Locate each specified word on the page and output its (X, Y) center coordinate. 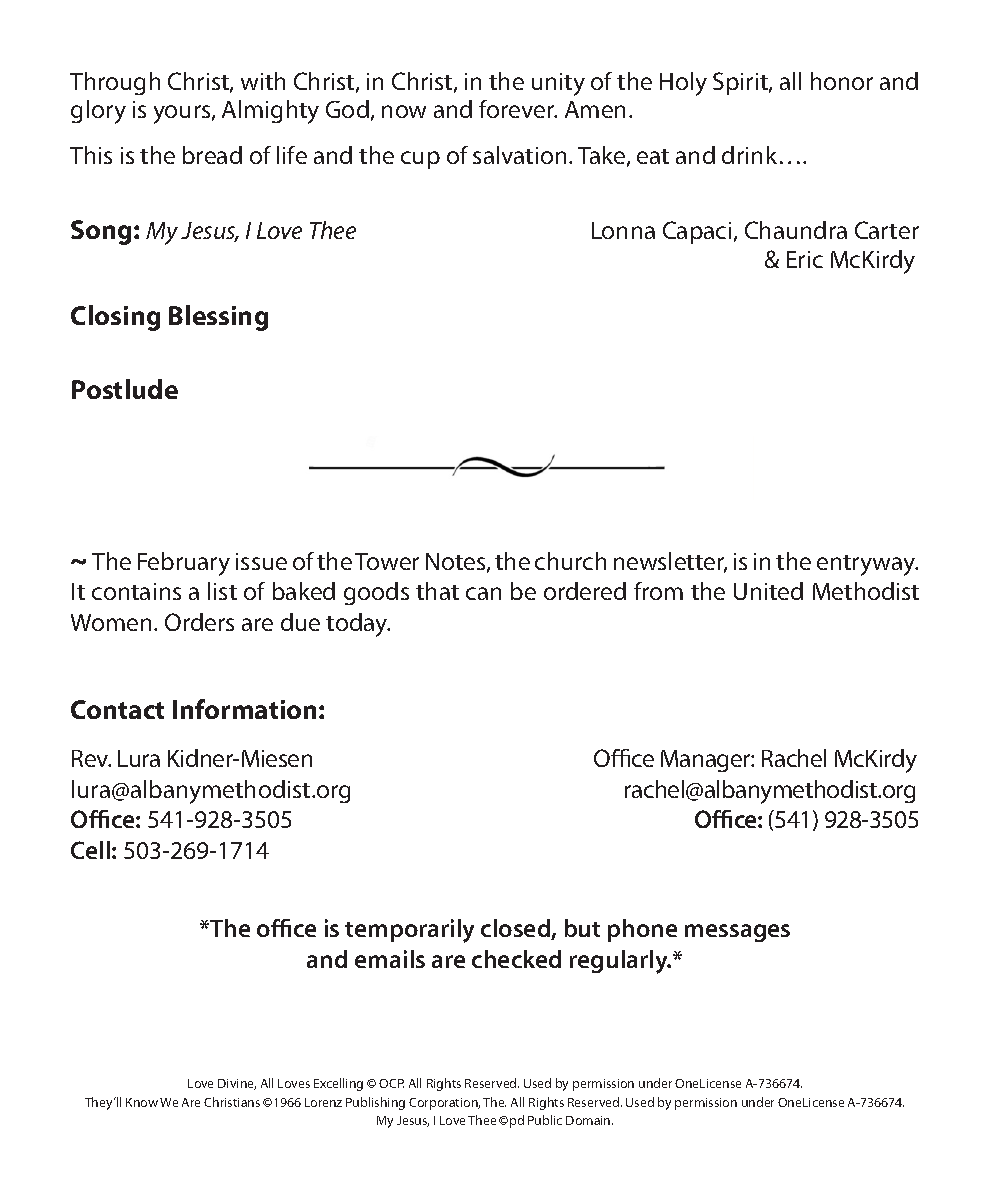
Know (142, 1102)
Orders (199, 622)
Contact (117, 709)
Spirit (741, 83)
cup (420, 160)
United (768, 591)
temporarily (409, 931)
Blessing (218, 318)
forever (518, 109)
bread (212, 155)
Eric (805, 259)
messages (737, 933)
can (483, 593)
